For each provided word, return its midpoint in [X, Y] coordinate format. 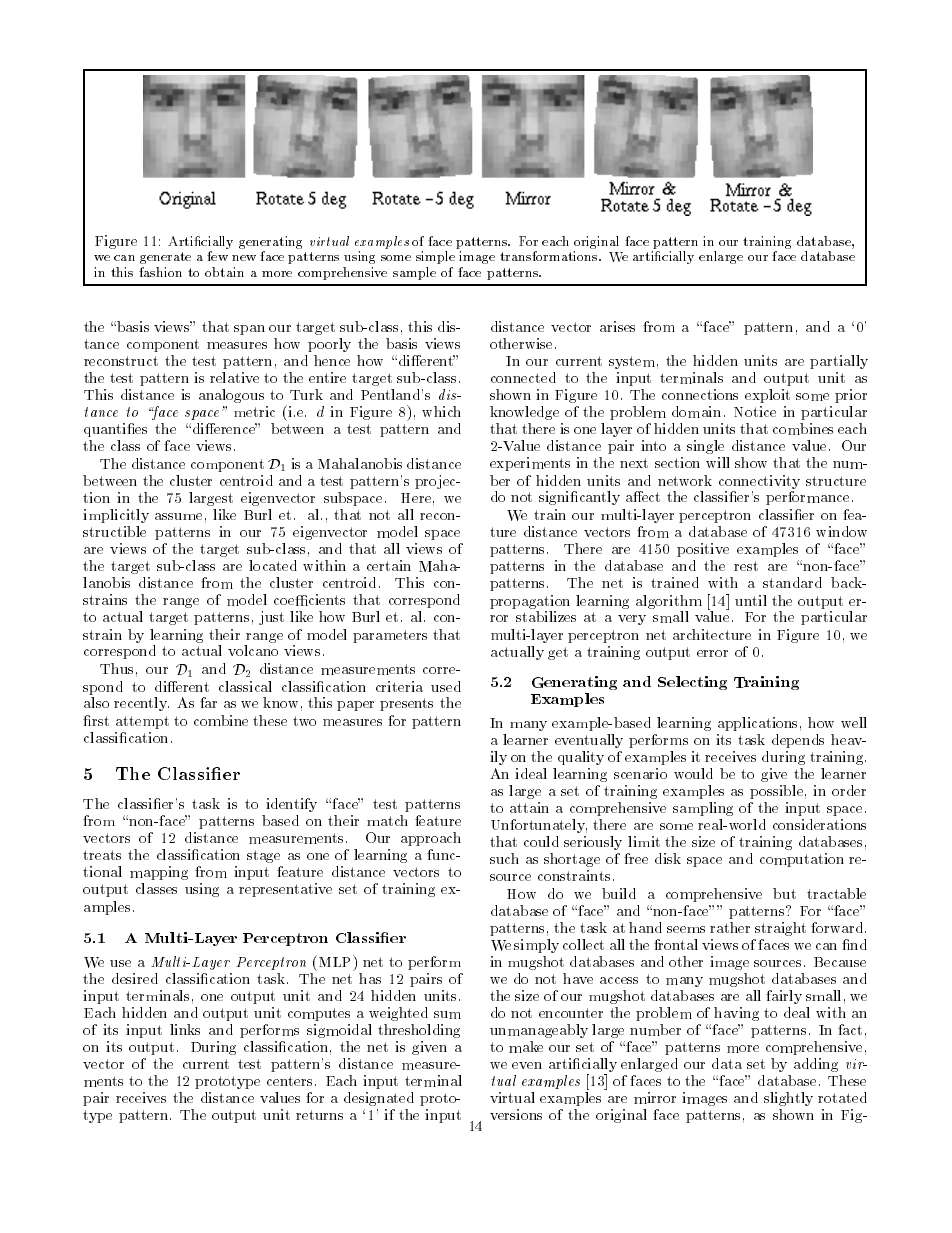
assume [178, 516]
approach [431, 839]
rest [746, 566]
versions [516, 1114]
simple [435, 257]
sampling [703, 809]
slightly [788, 1101]
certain [389, 565]
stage [265, 858]
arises [617, 326]
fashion [160, 272]
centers [289, 1081]
